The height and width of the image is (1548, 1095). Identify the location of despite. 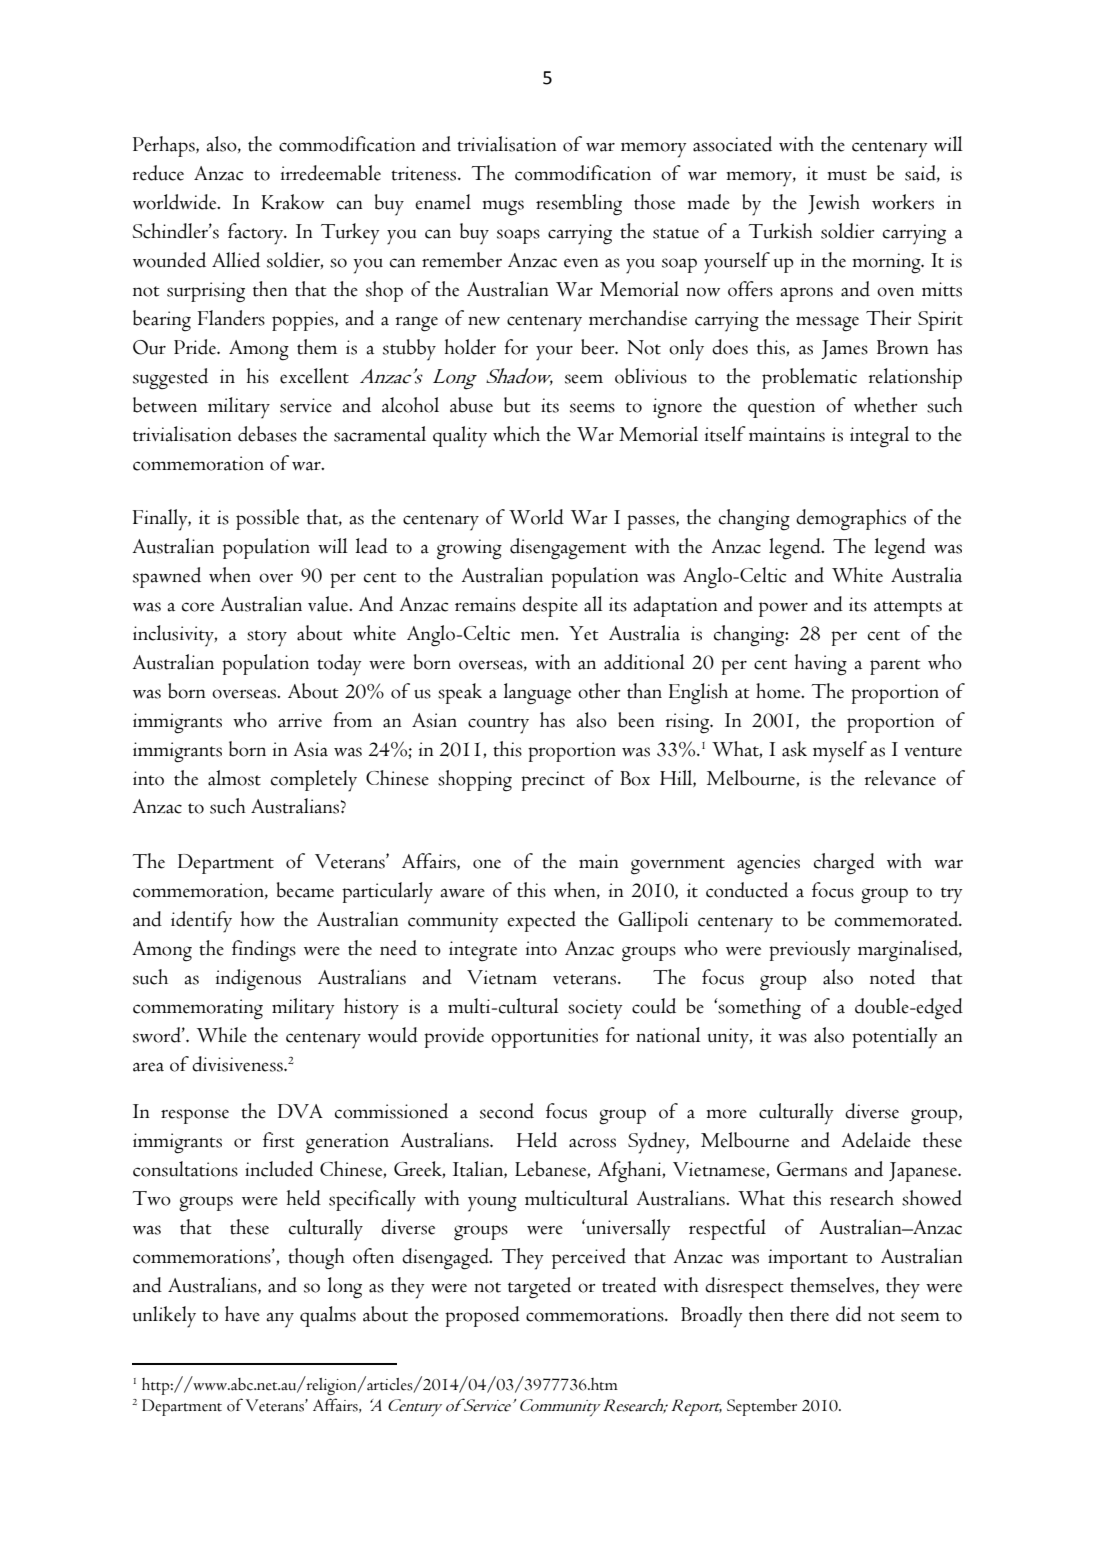
(550, 606).
